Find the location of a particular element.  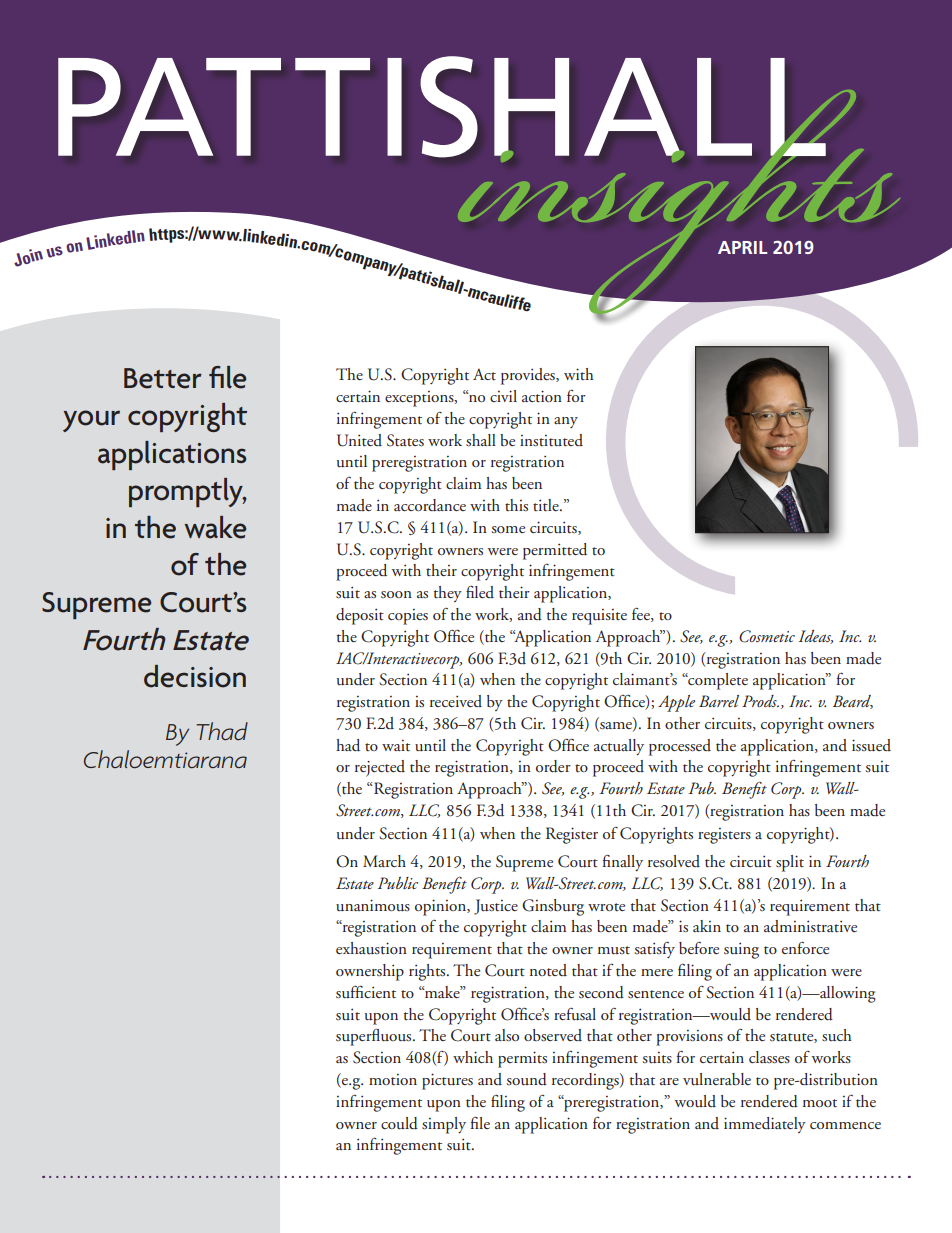

motion is located at coordinates (393, 1080).
